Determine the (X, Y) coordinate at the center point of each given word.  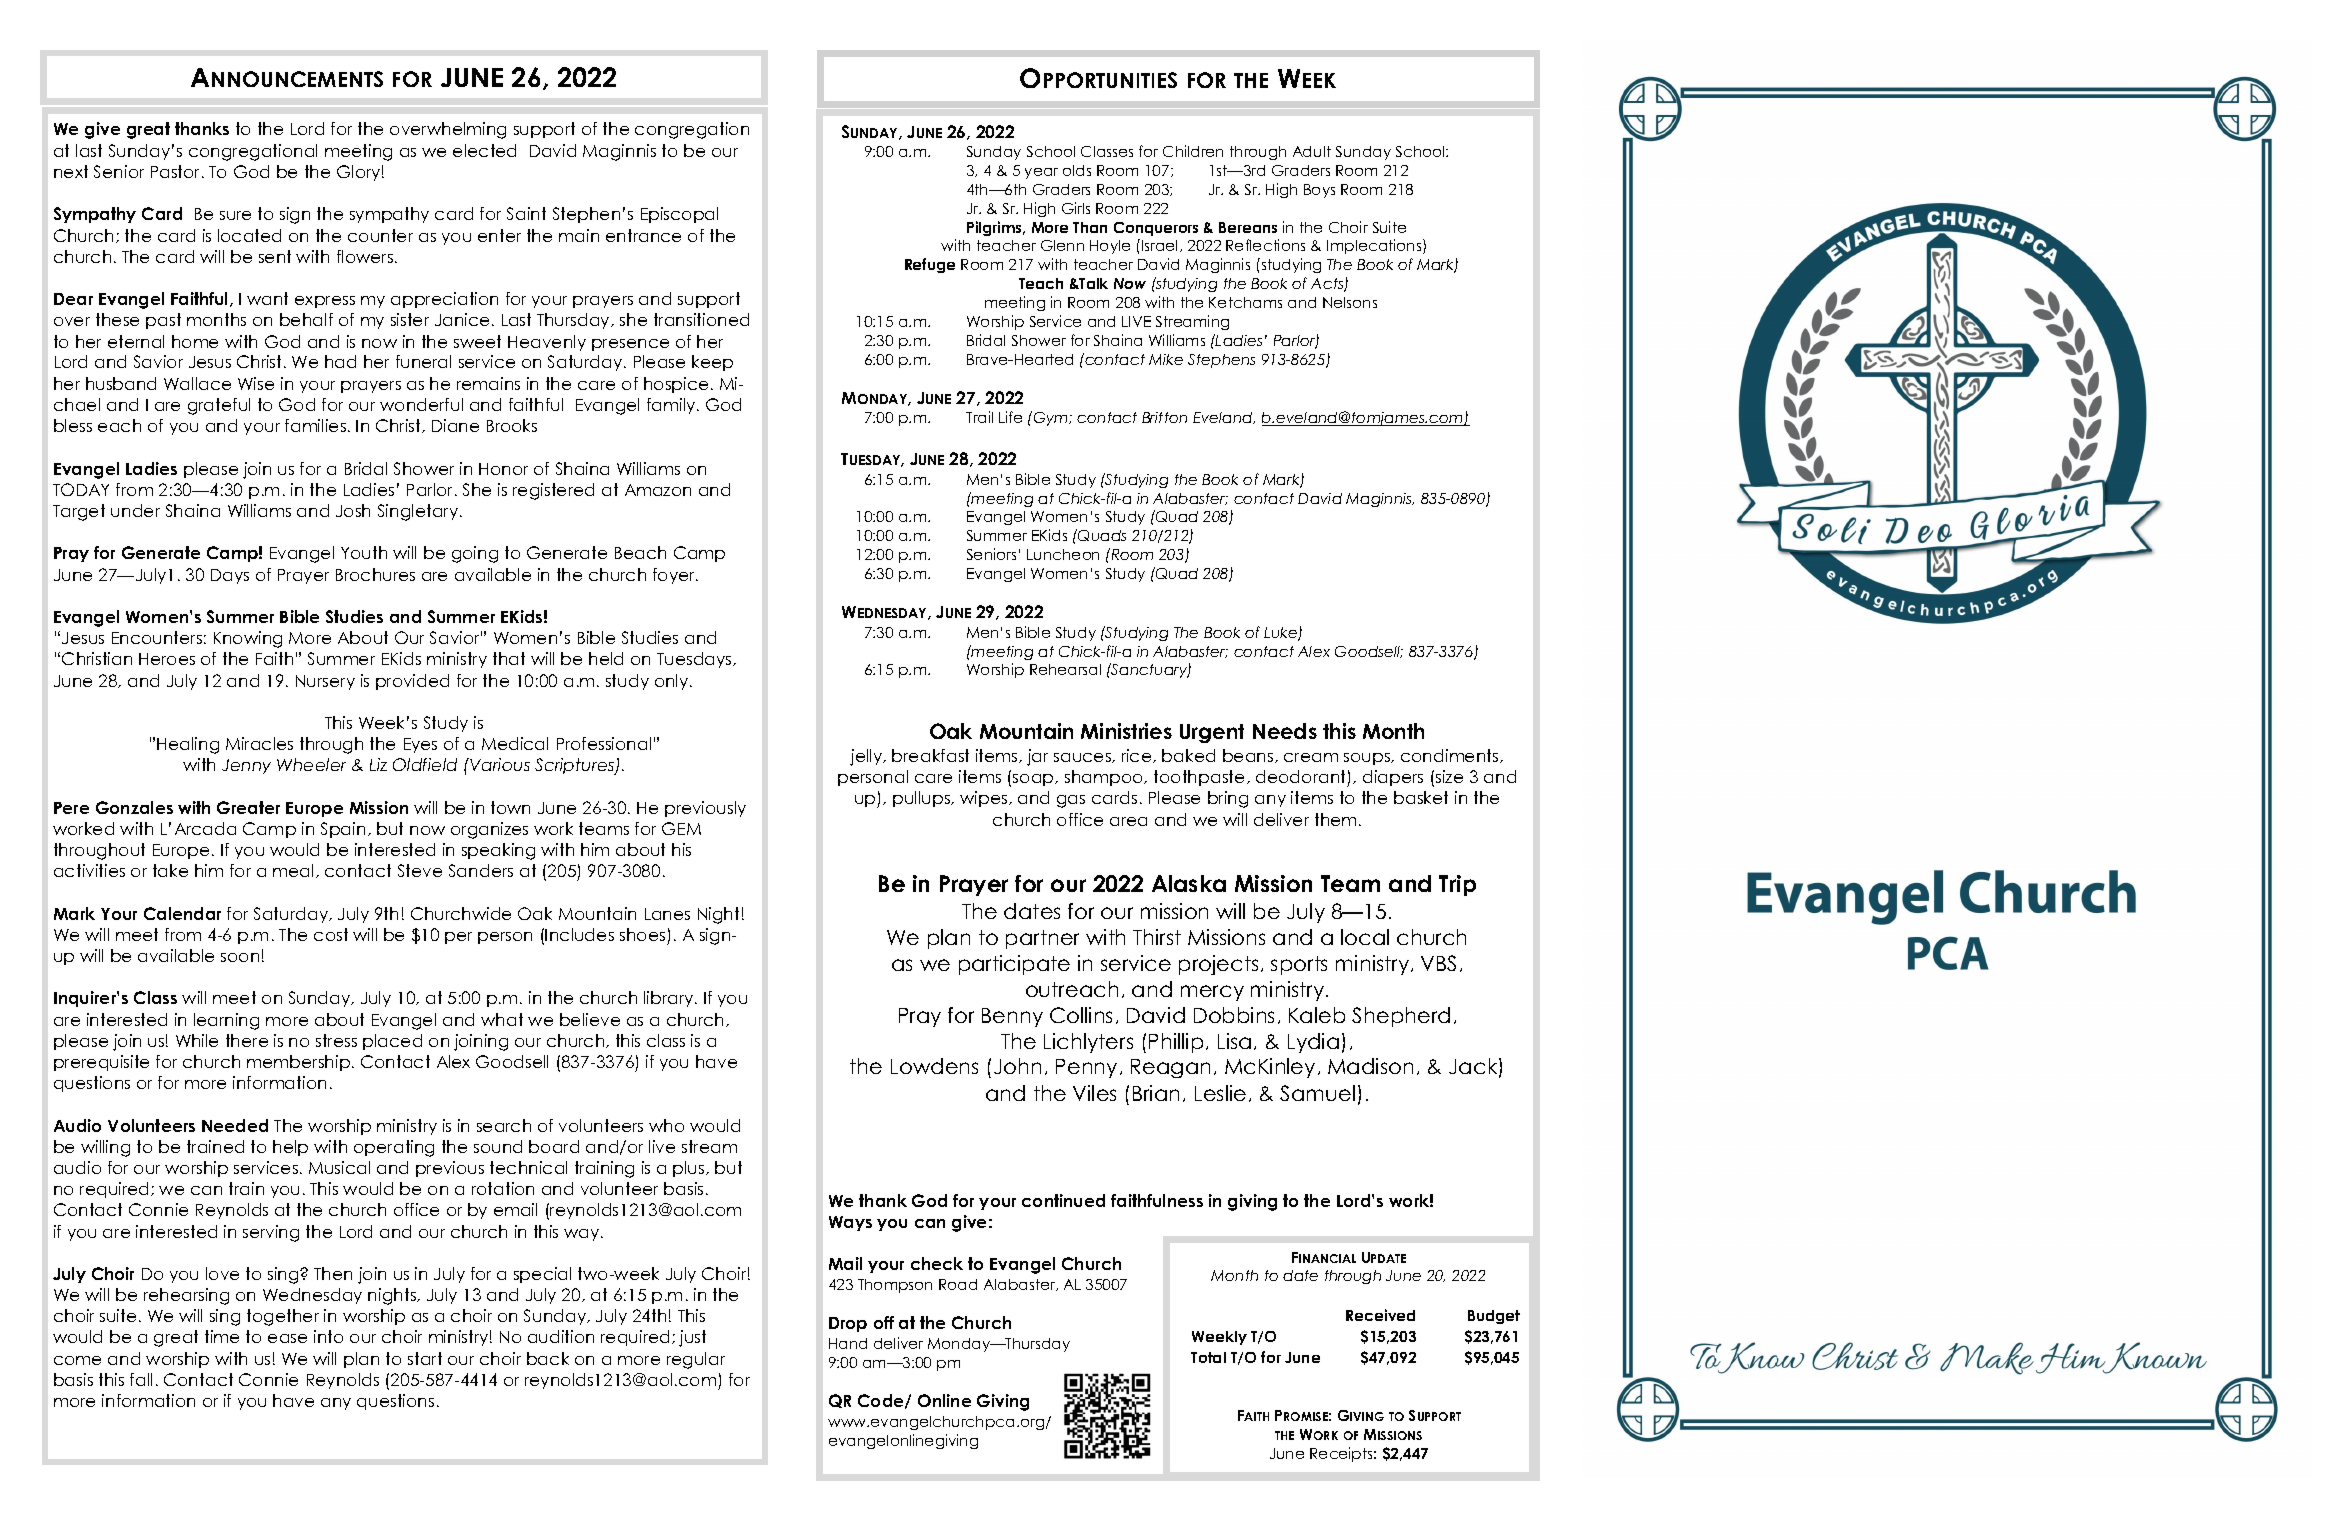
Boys (1319, 191)
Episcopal (679, 215)
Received (1380, 1315)
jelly (867, 757)
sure (235, 215)
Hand (848, 1343)
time (222, 1336)
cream (1311, 757)
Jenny (246, 766)
